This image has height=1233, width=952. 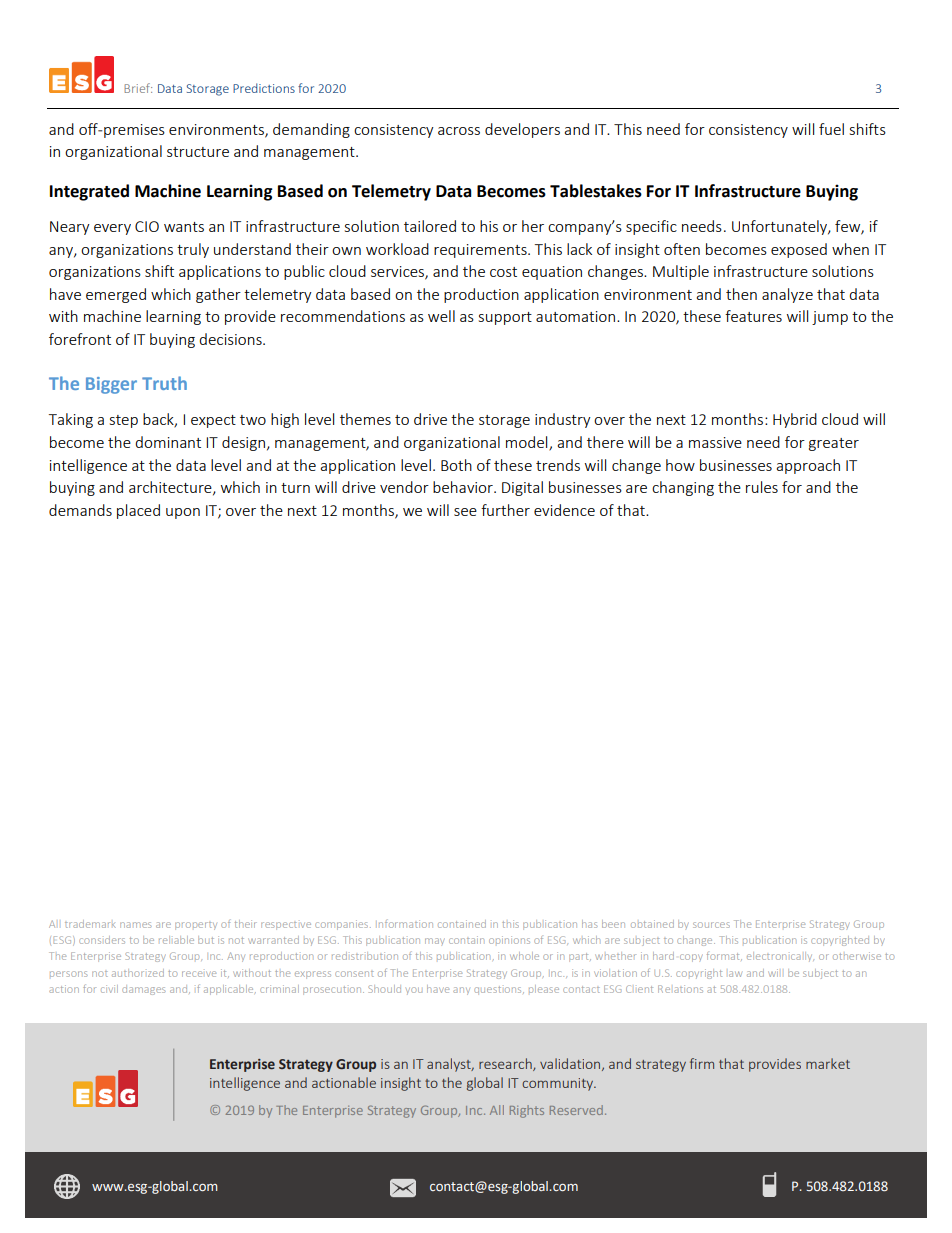 I want to click on across, so click(x=459, y=131).
